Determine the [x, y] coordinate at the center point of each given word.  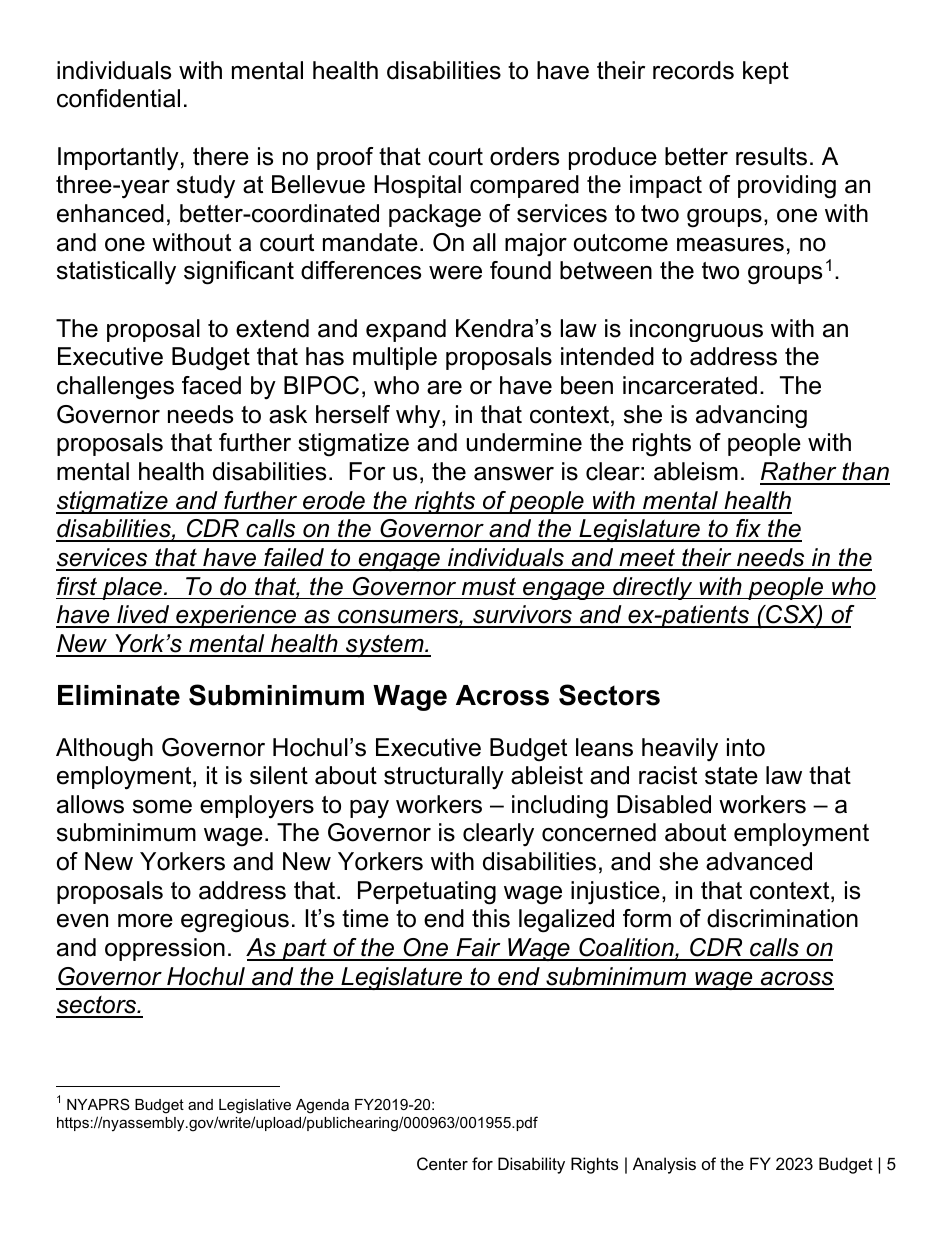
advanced [759, 861]
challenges [115, 388]
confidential [118, 98]
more [145, 921]
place [132, 588]
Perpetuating [427, 893]
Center [442, 1163]
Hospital [417, 186]
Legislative [255, 1106]
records [693, 70]
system [385, 646]
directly [653, 588]
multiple [395, 358]
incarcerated [690, 385]
